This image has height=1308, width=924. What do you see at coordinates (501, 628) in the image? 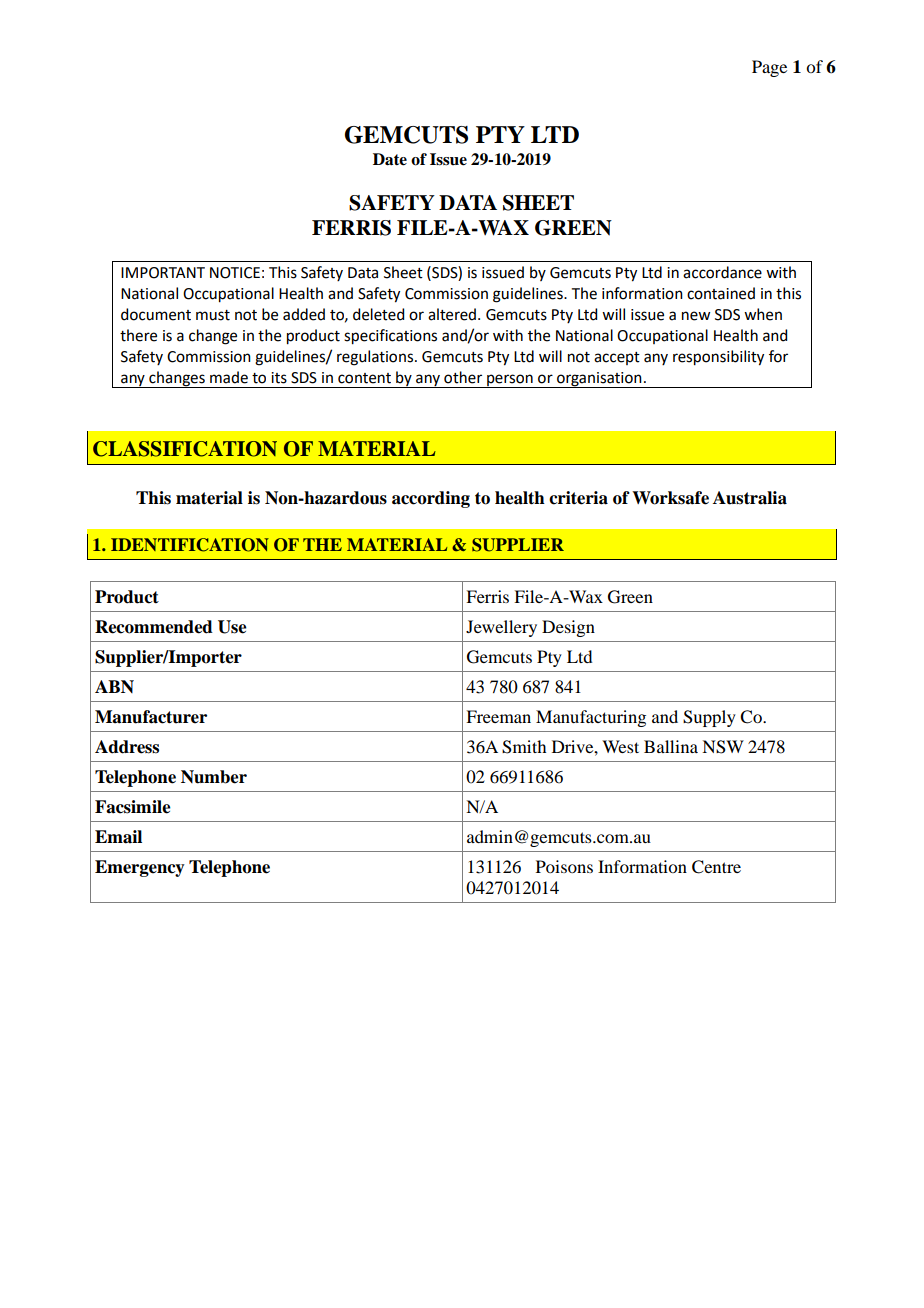
I see `Jewellery` at bounding box center [501, 628].
